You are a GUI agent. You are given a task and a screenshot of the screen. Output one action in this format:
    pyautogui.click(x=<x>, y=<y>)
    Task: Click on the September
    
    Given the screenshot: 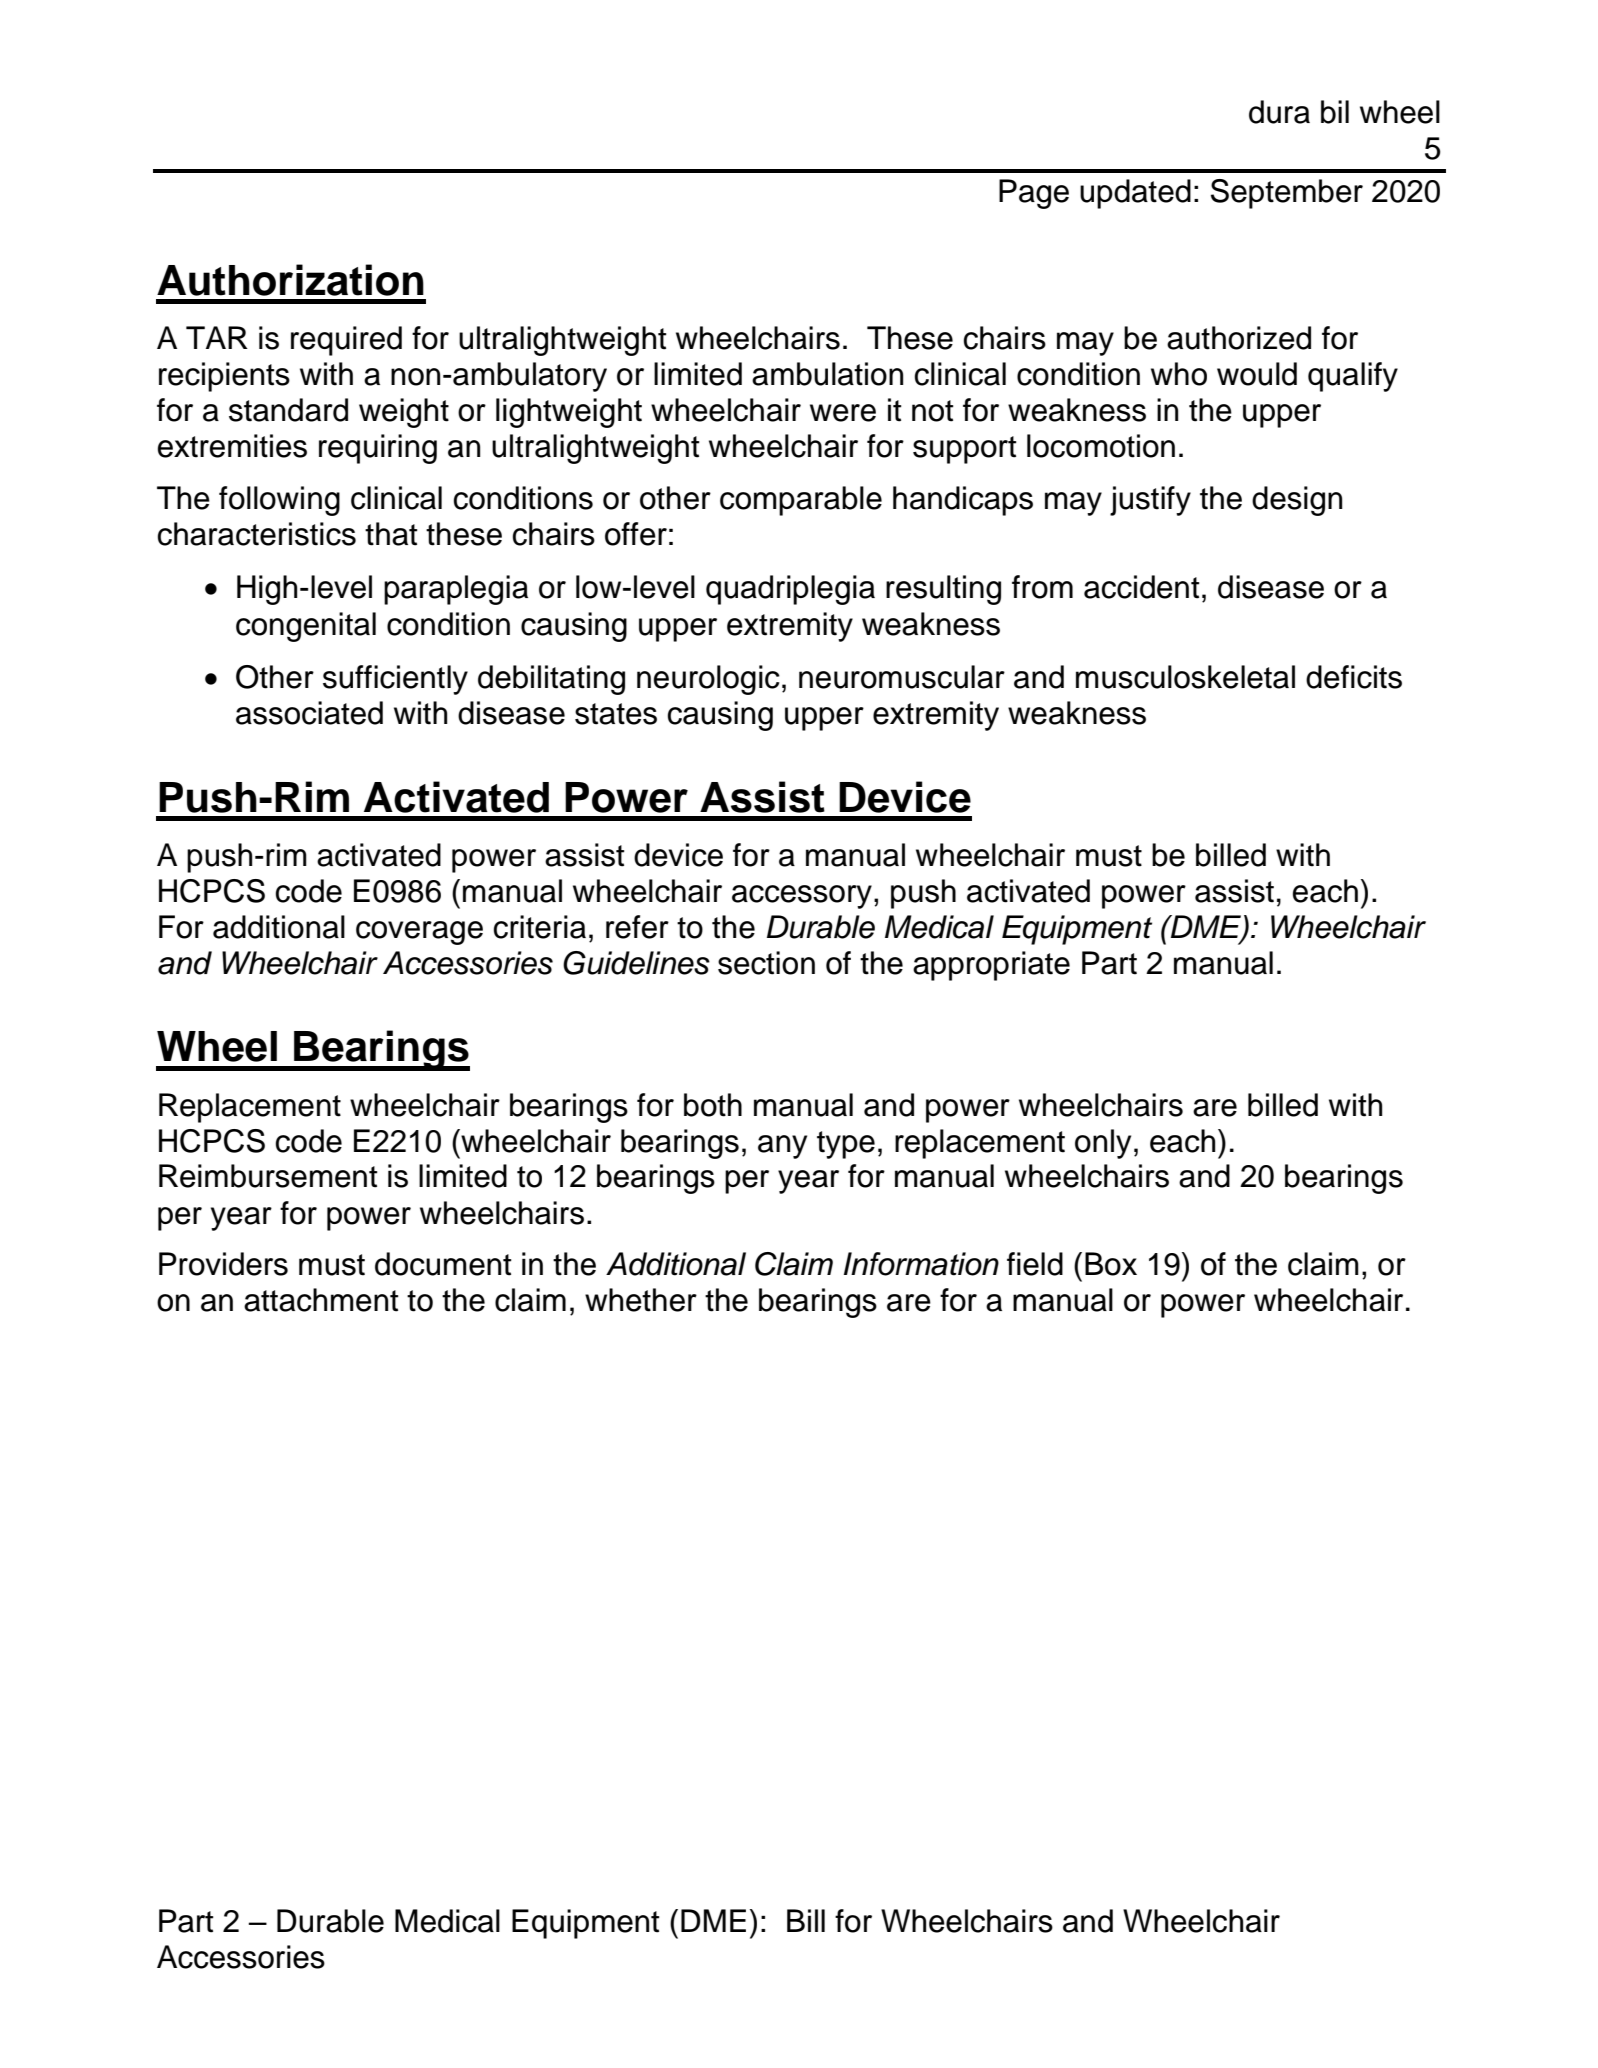 What is the action you would take?
    pyautogui.click(x=1287, y=194)
